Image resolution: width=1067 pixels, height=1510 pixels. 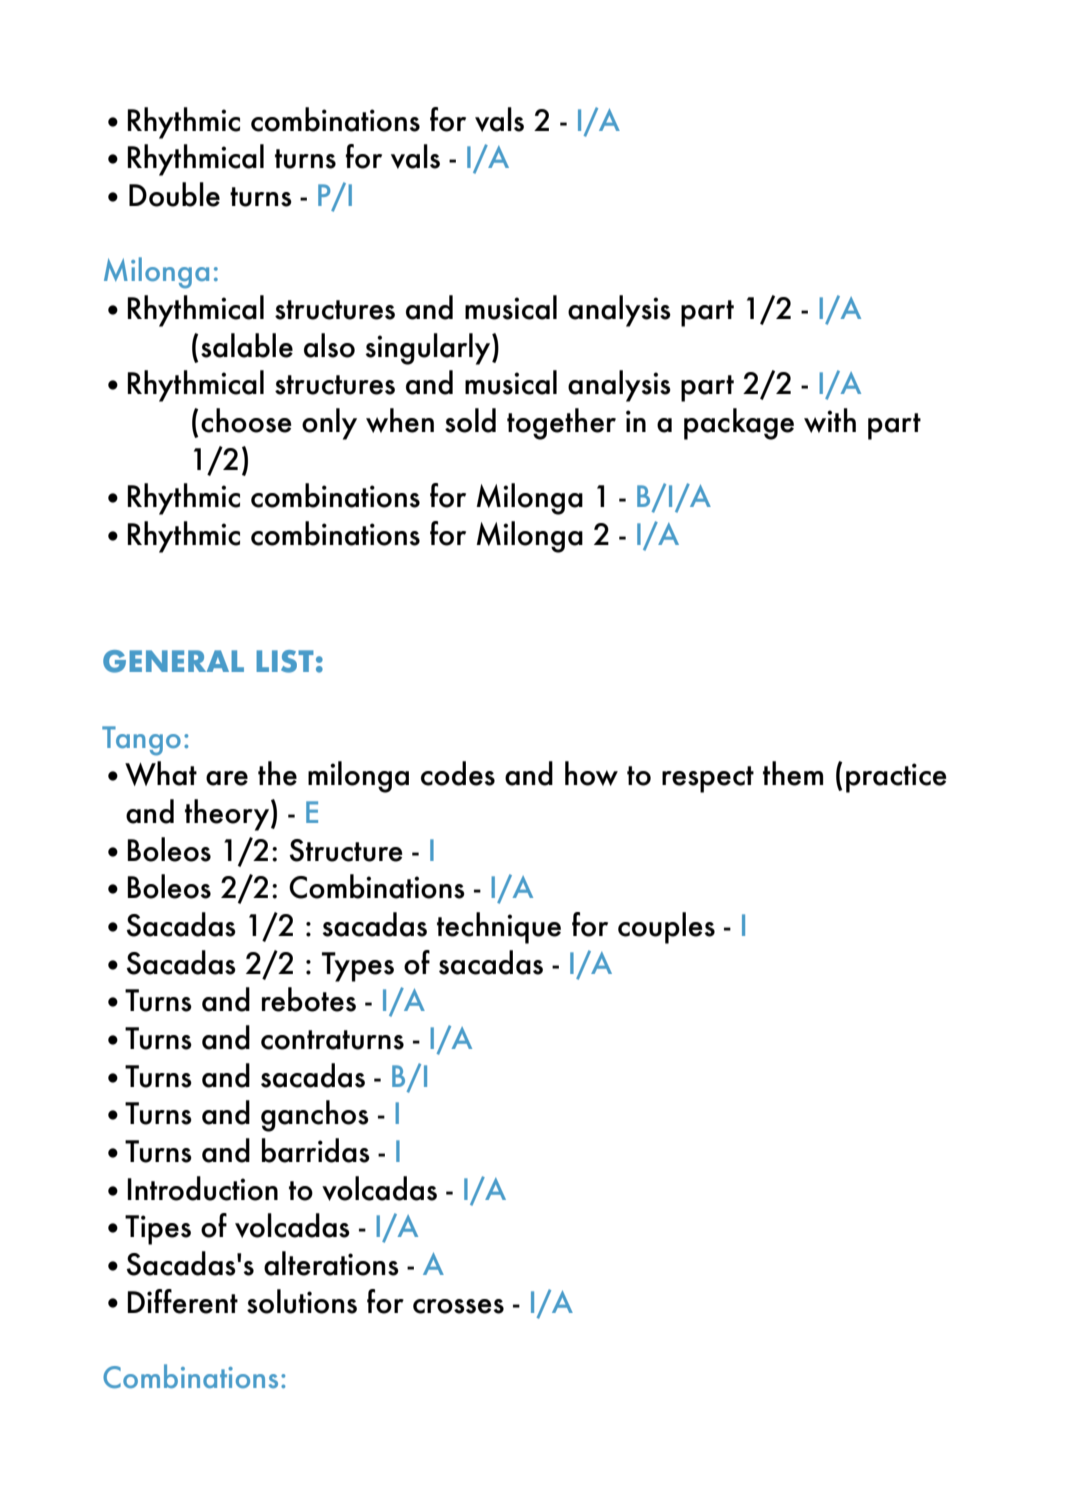 What do you see at coordinates (499, 928) in the screenshot?
I see `technique` at bounding box center [499, 928].
